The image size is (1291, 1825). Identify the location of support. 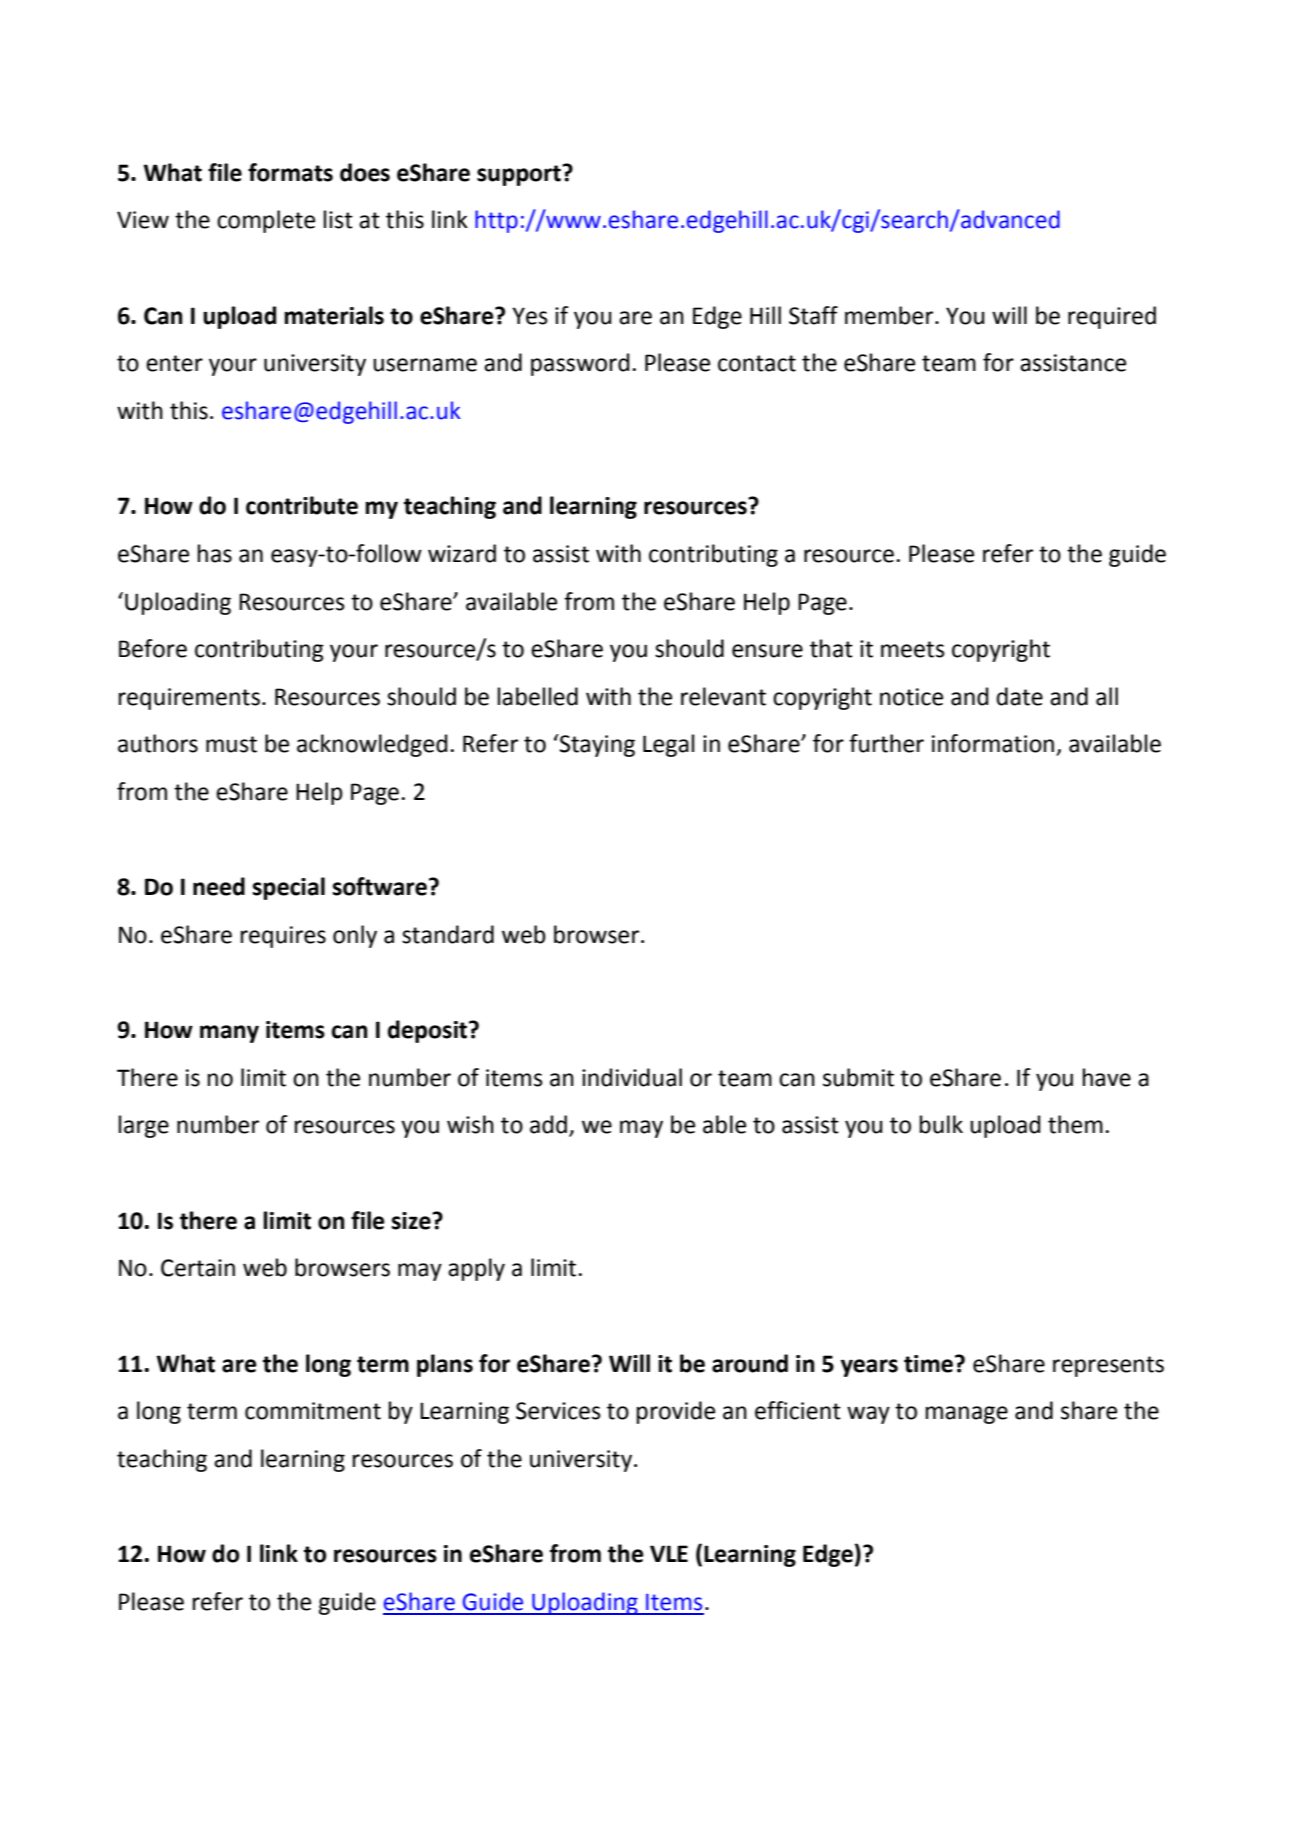
(520, 175).
